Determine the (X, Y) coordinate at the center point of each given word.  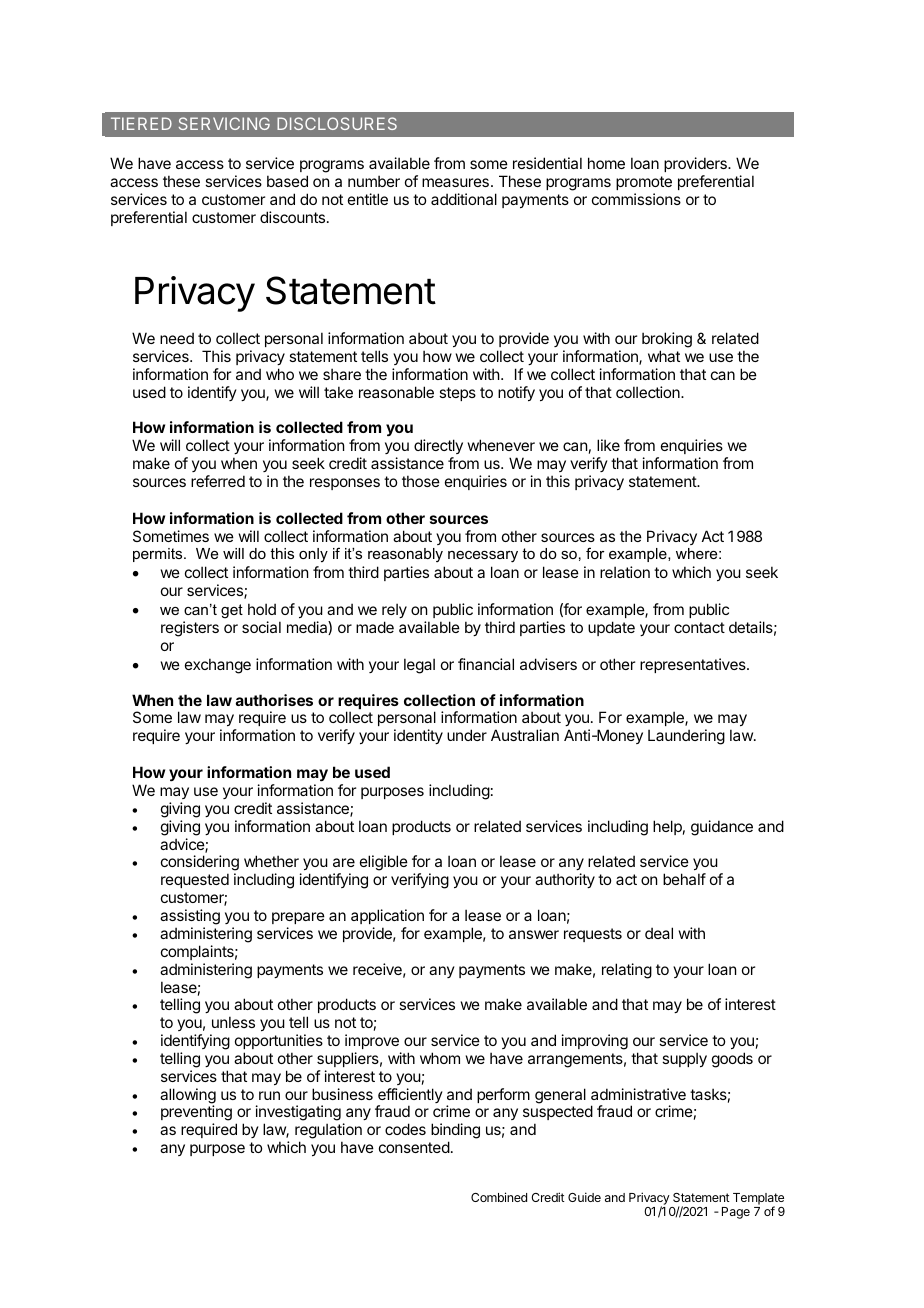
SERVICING (224, 123)
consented (414, 1147)
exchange (218, 666)
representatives (694, 665)
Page (736, 1213)
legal (419, 666)
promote (644, 183)
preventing (196, 1114)
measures (455, 182)
